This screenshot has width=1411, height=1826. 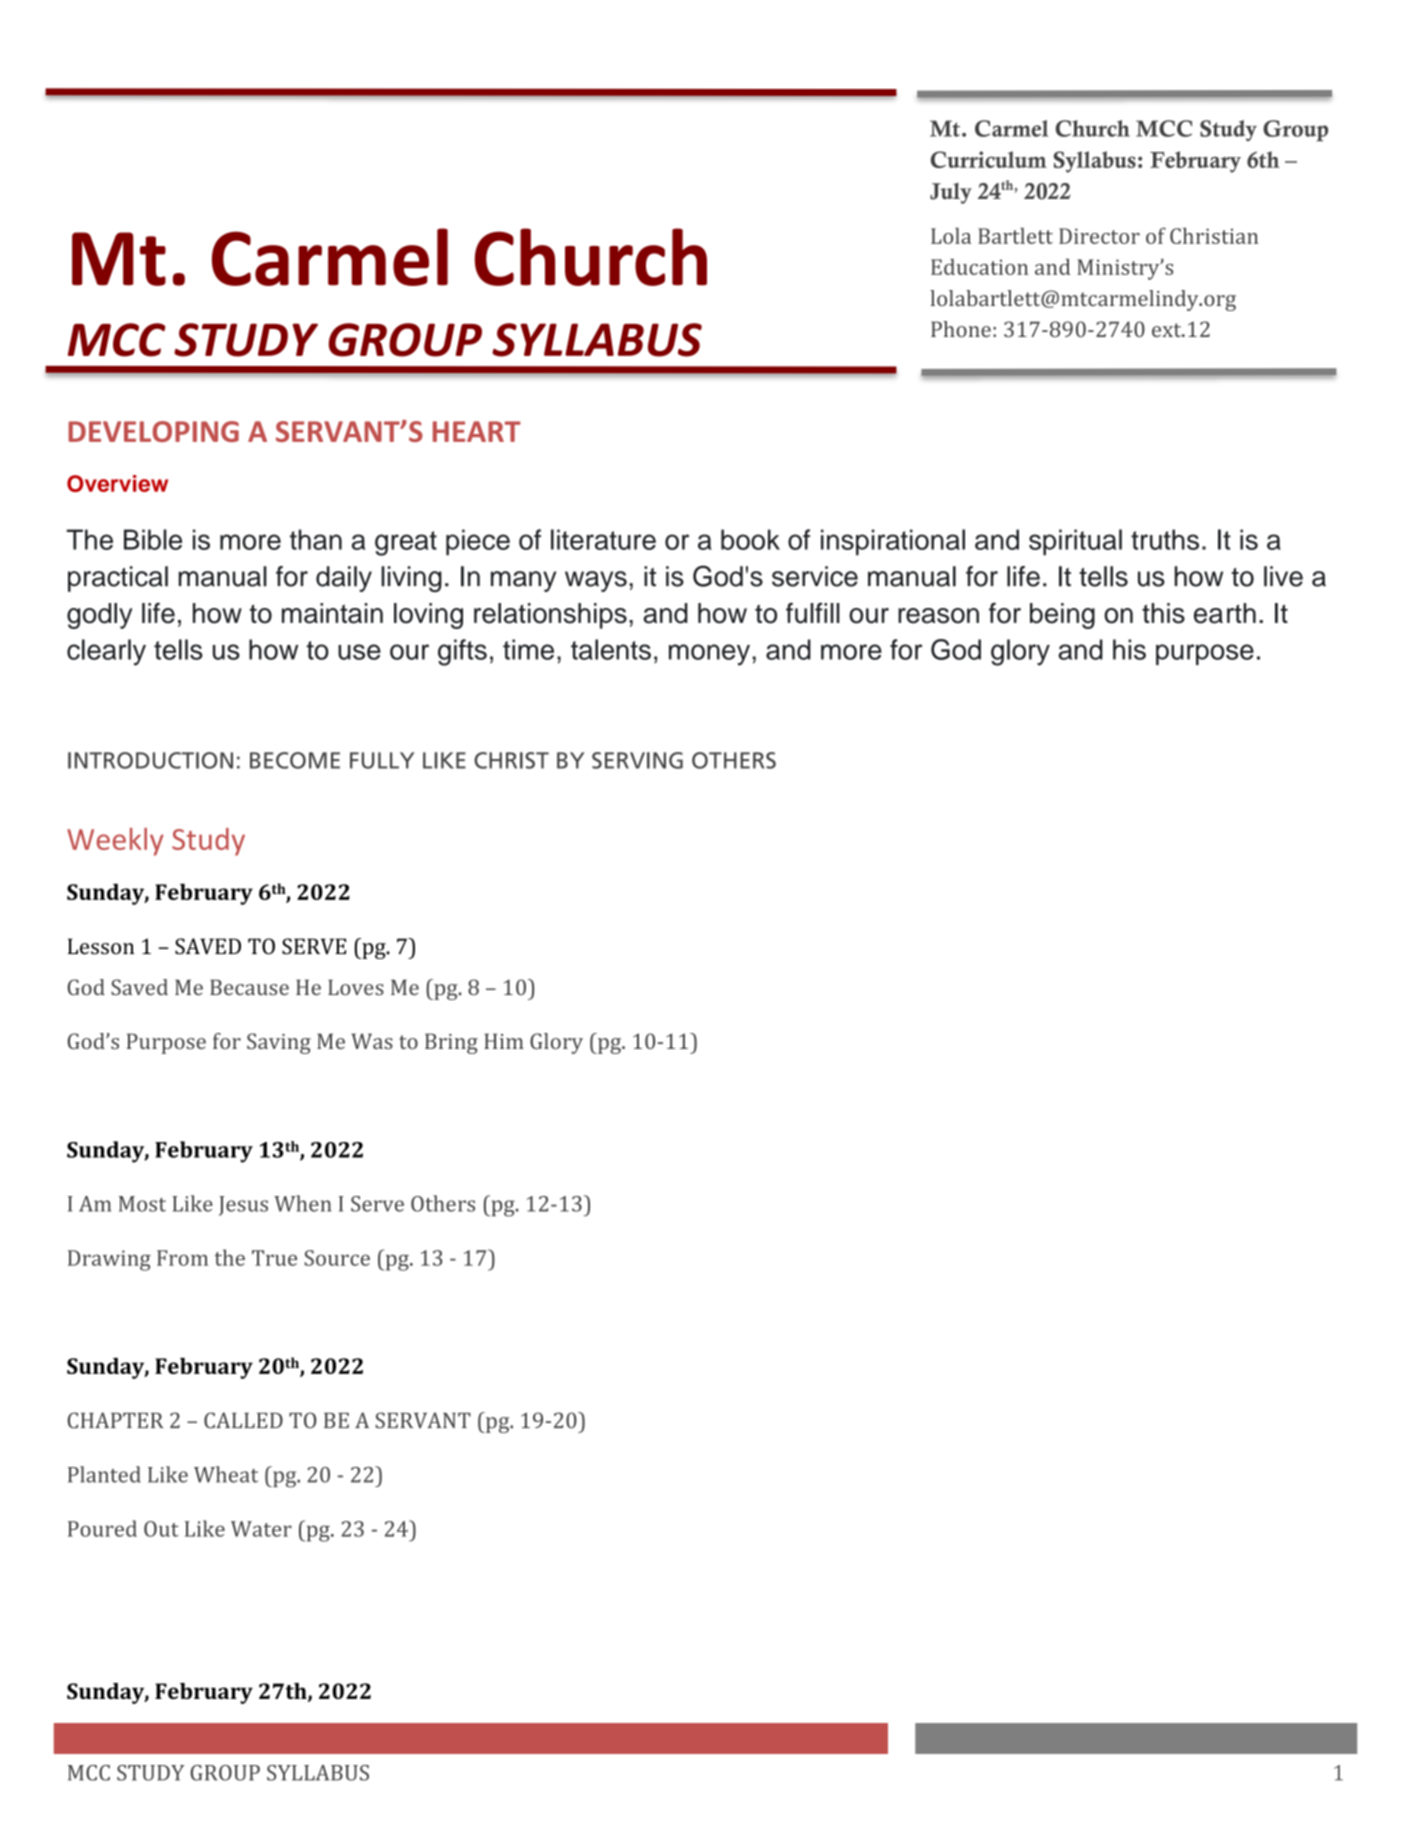 I want to click on Bring, so click(x=451, y=1043).
